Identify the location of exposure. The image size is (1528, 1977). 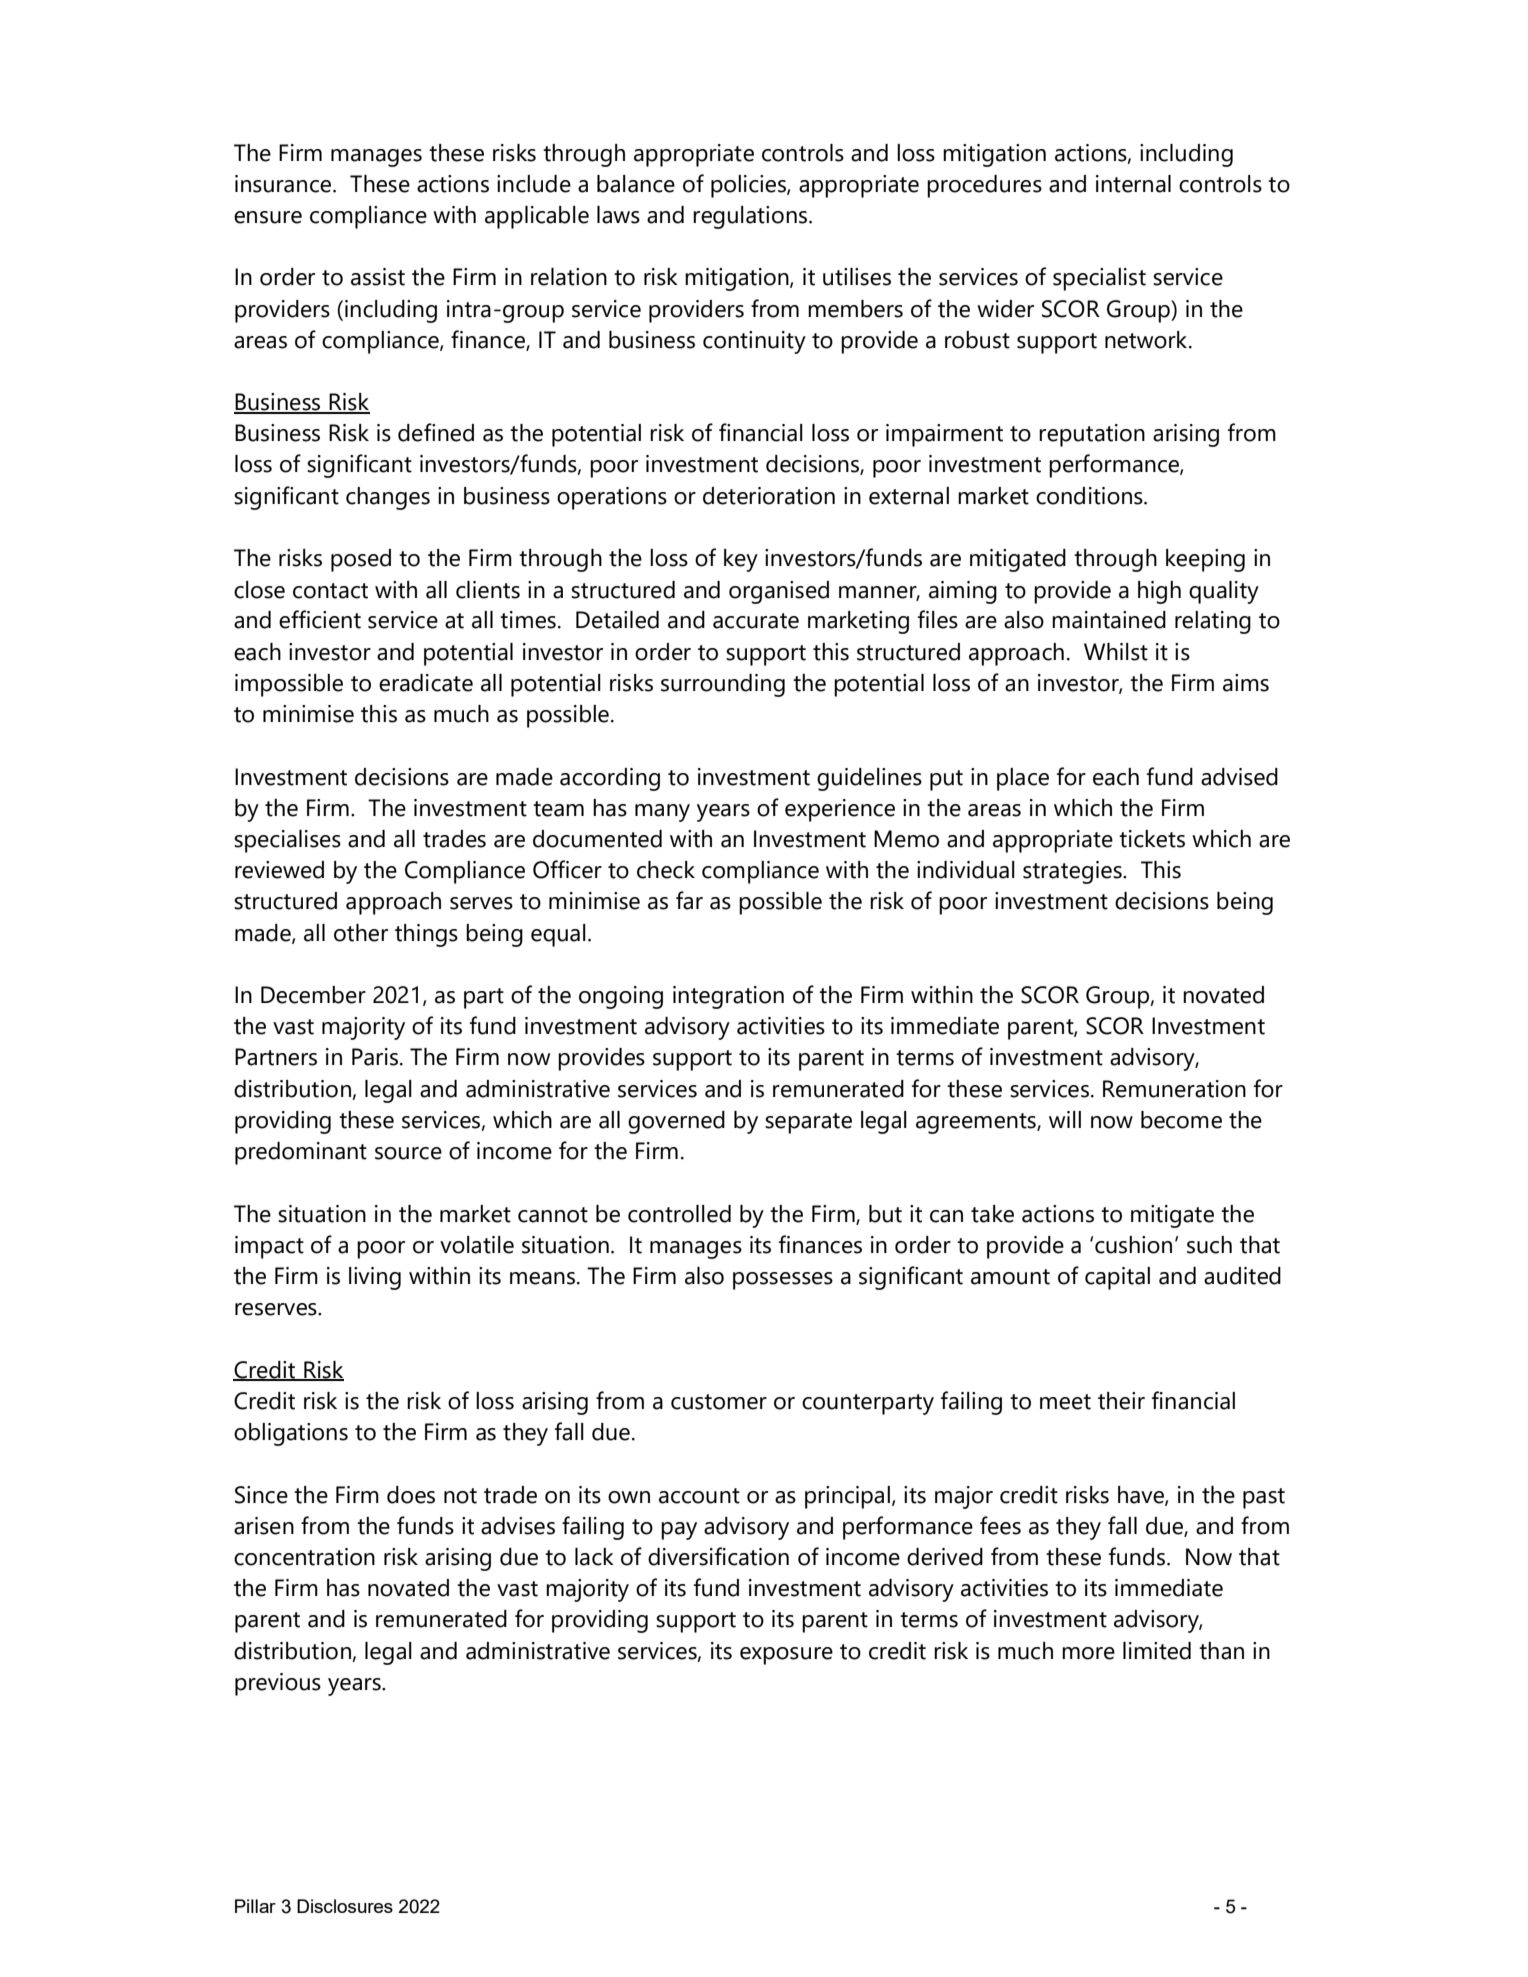
(786, 1656).
